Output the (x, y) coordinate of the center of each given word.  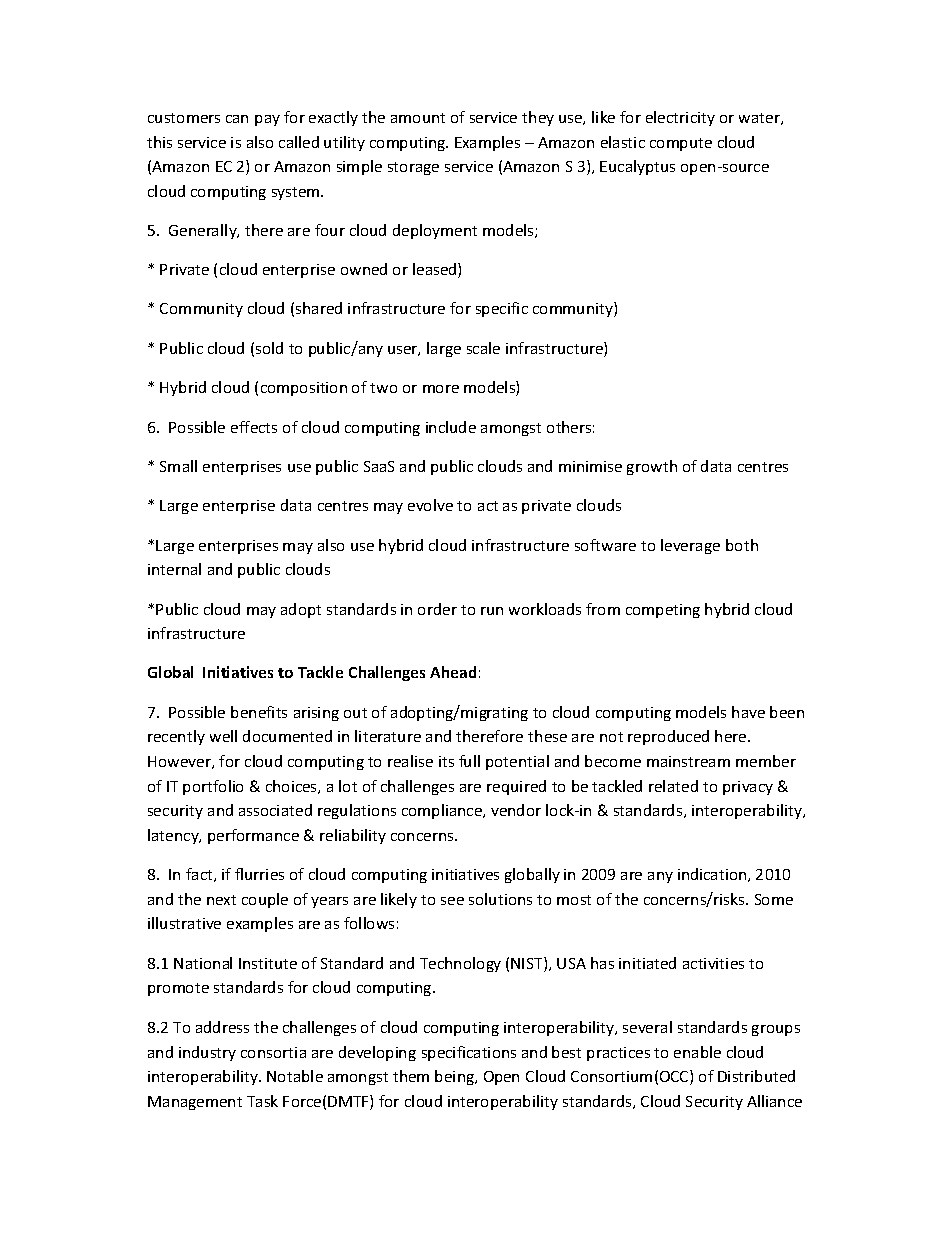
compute (681, 144)
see (452, 901)
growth (652, 467)
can (237, 119)
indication (713, 875)
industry (207, 1053)
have (748, 712)
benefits (259, 712)
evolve (430, 505)
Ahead (453, 672)
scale (483, 348)
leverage (690, 546)
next (221, 900)
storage (413, 168)
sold (269, 348)
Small (178, 466)
